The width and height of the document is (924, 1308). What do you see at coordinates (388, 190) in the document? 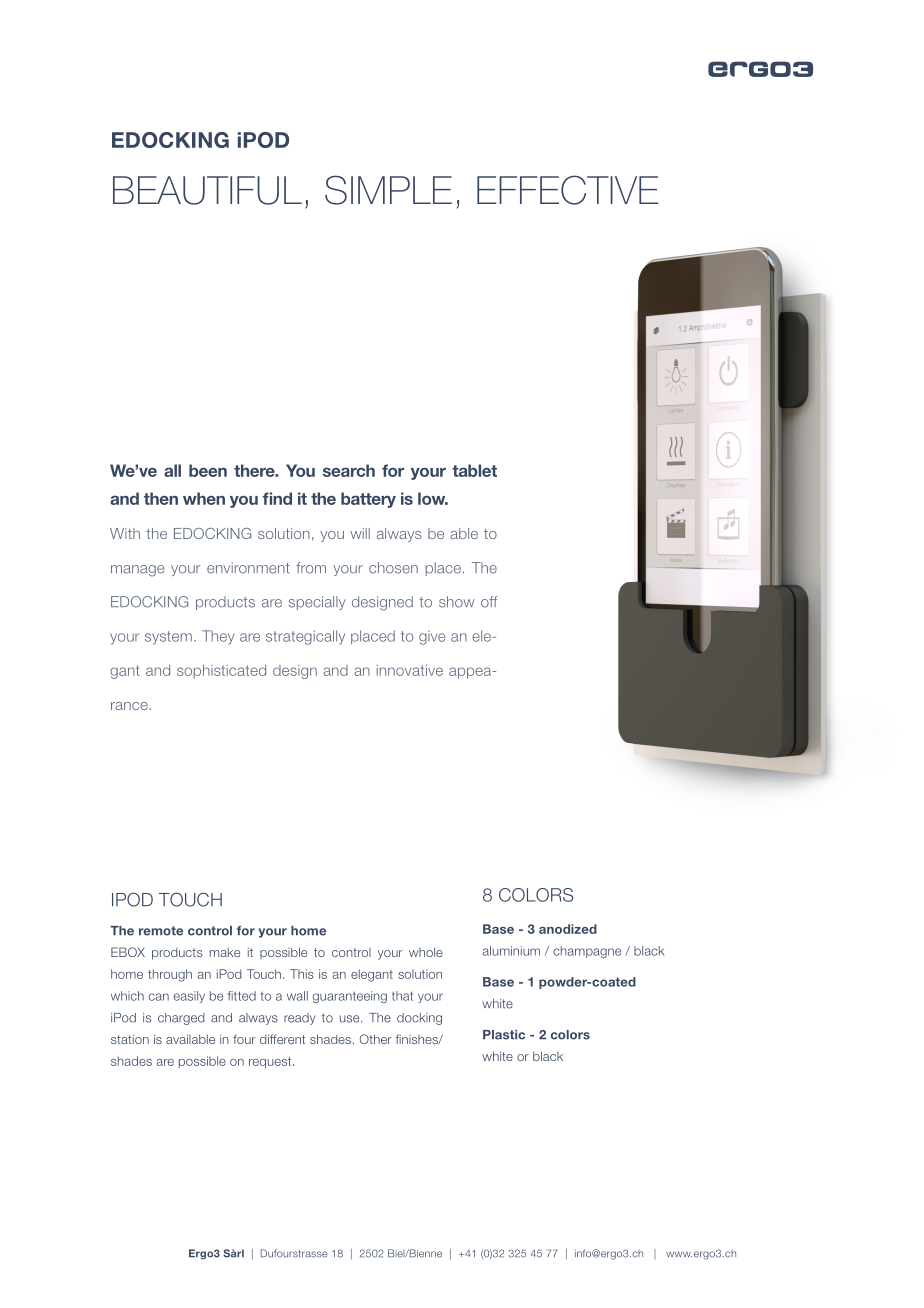
I see `SIMPLE` at bounding box center [388, 190].
